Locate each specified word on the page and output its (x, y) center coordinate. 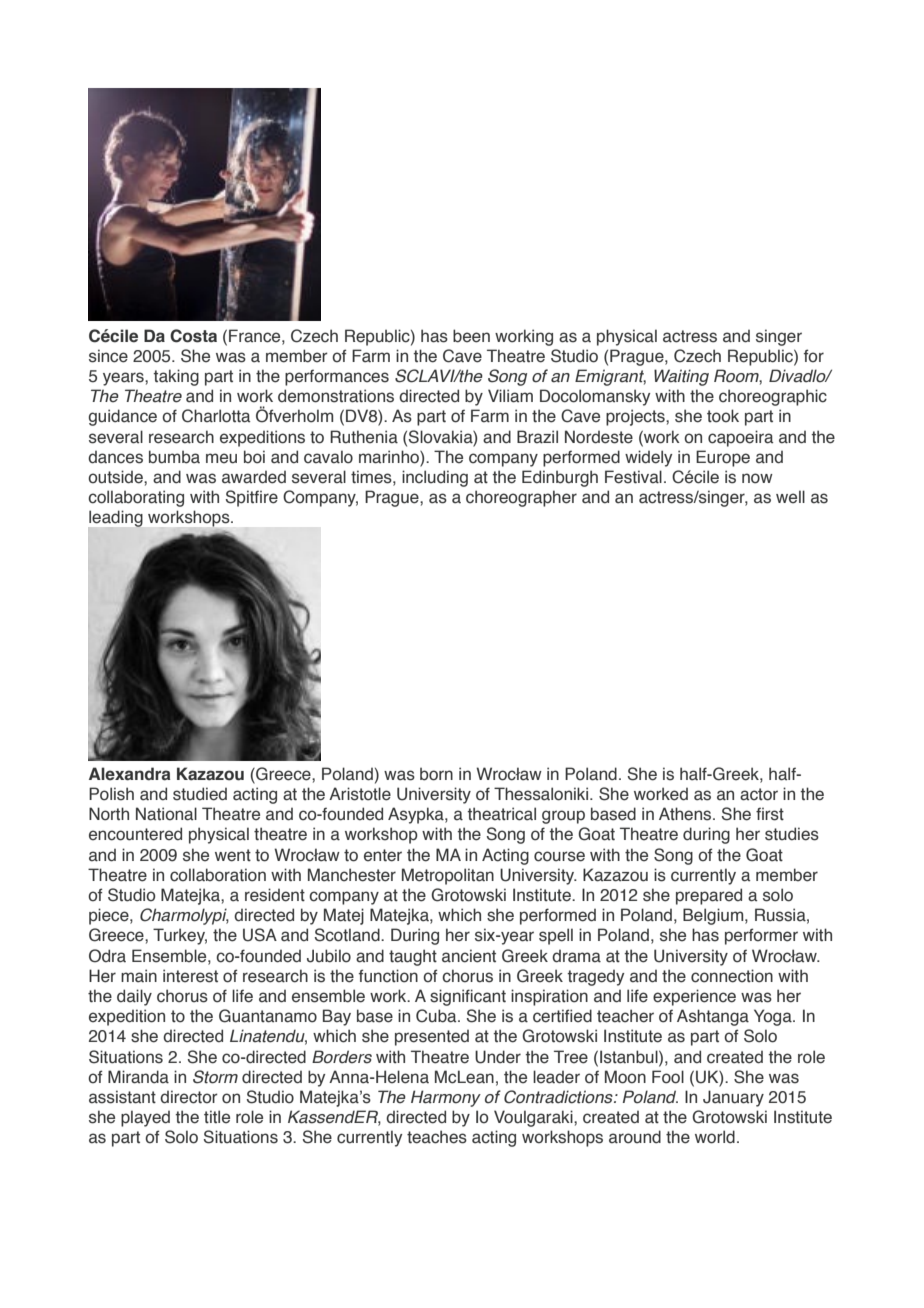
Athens (686, 814)
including (435, 478)
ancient (469, 956)
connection (732, 976)
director (189, 1097)
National (166, 814)
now (757, 478)
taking (176, 377)
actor (759, 794)
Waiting (681, 377)
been (471, 336)
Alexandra (129, 774)
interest (190, 976)
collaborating (136, 498)
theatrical (501, 814)
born (436, 774)
